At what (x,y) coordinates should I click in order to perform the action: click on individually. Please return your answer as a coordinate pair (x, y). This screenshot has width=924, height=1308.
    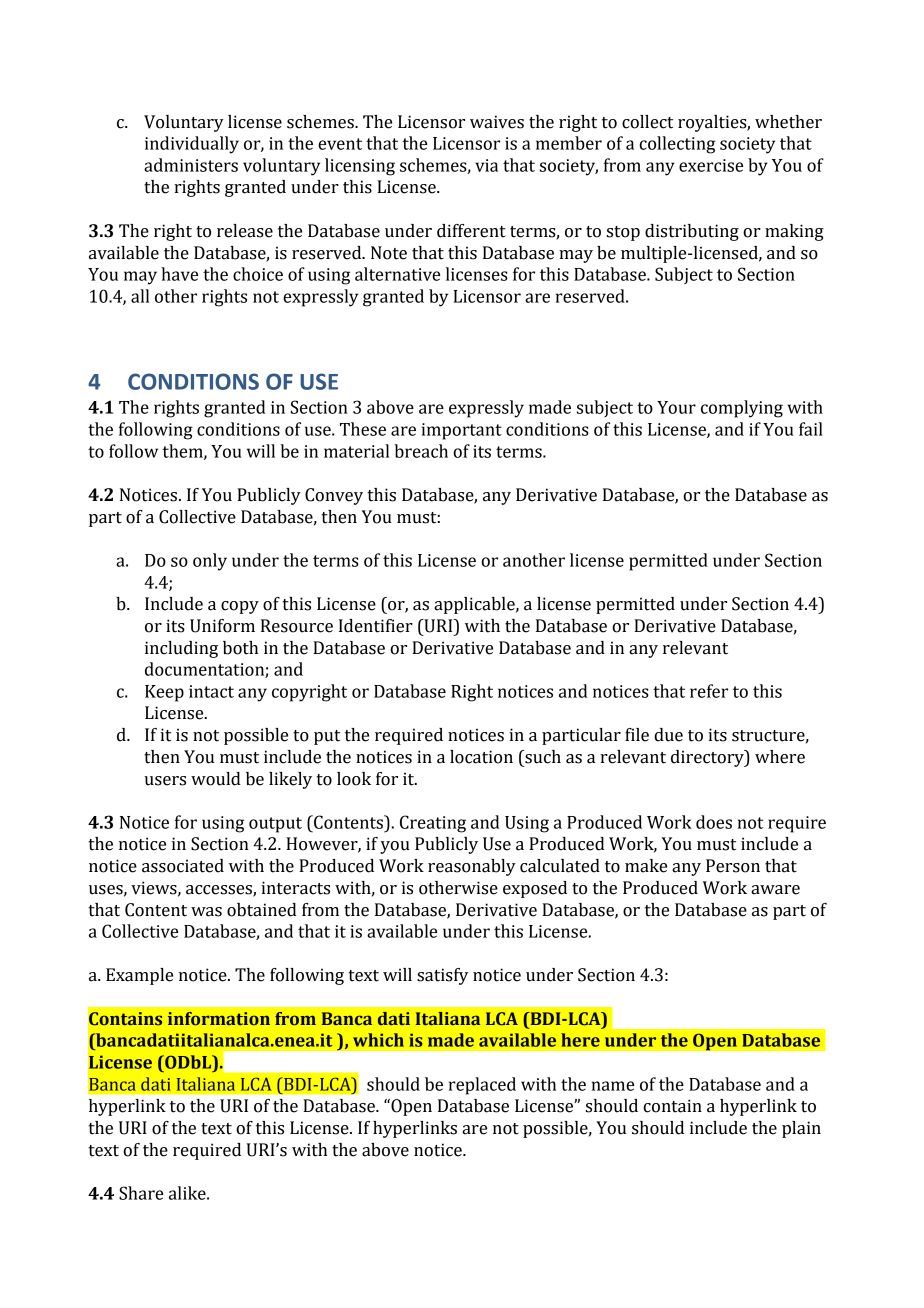
    Looking at the image, I should click on (192, 145).
